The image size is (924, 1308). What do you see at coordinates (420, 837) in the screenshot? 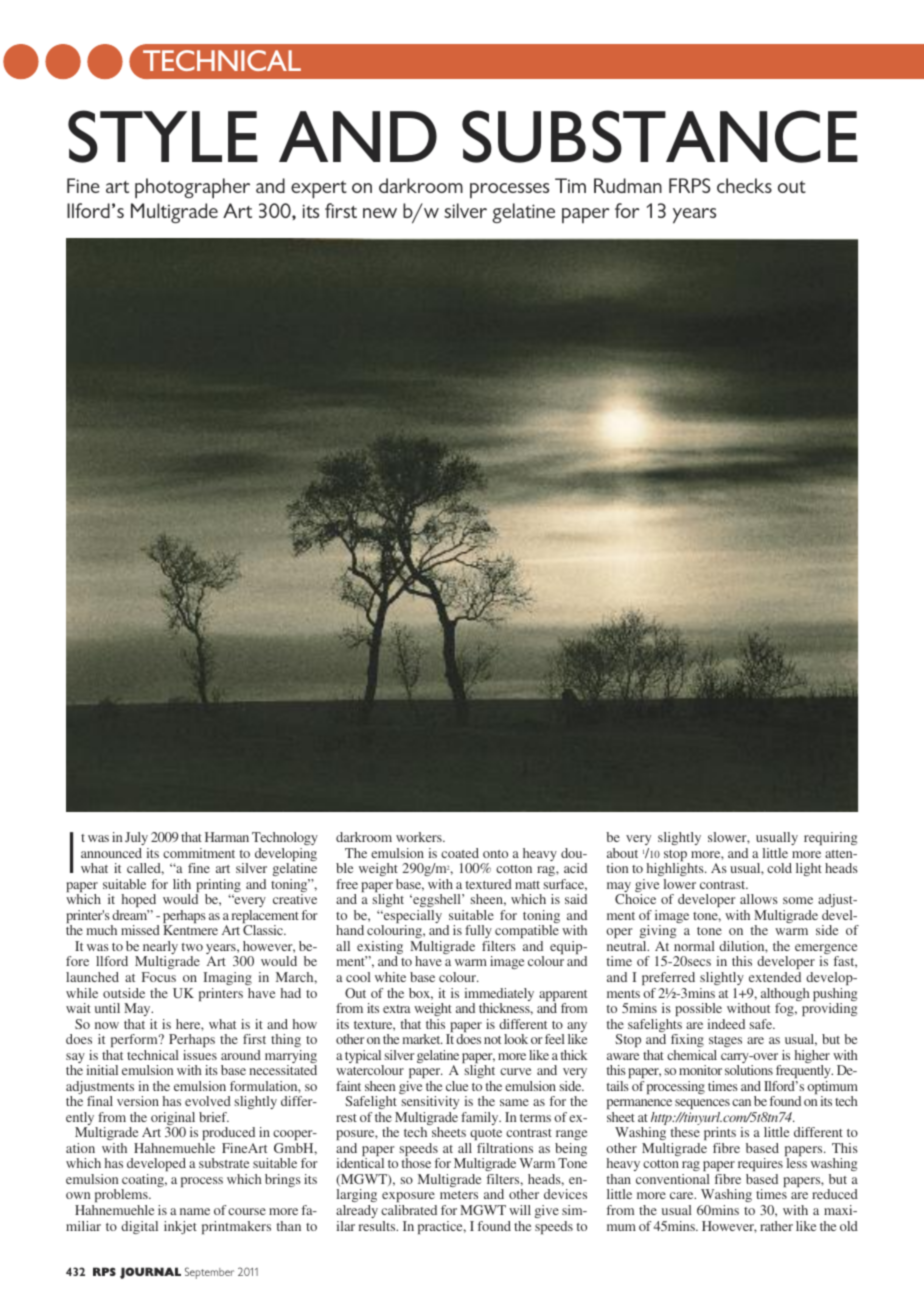
I see `workers` at bounding box center [420, 837].
